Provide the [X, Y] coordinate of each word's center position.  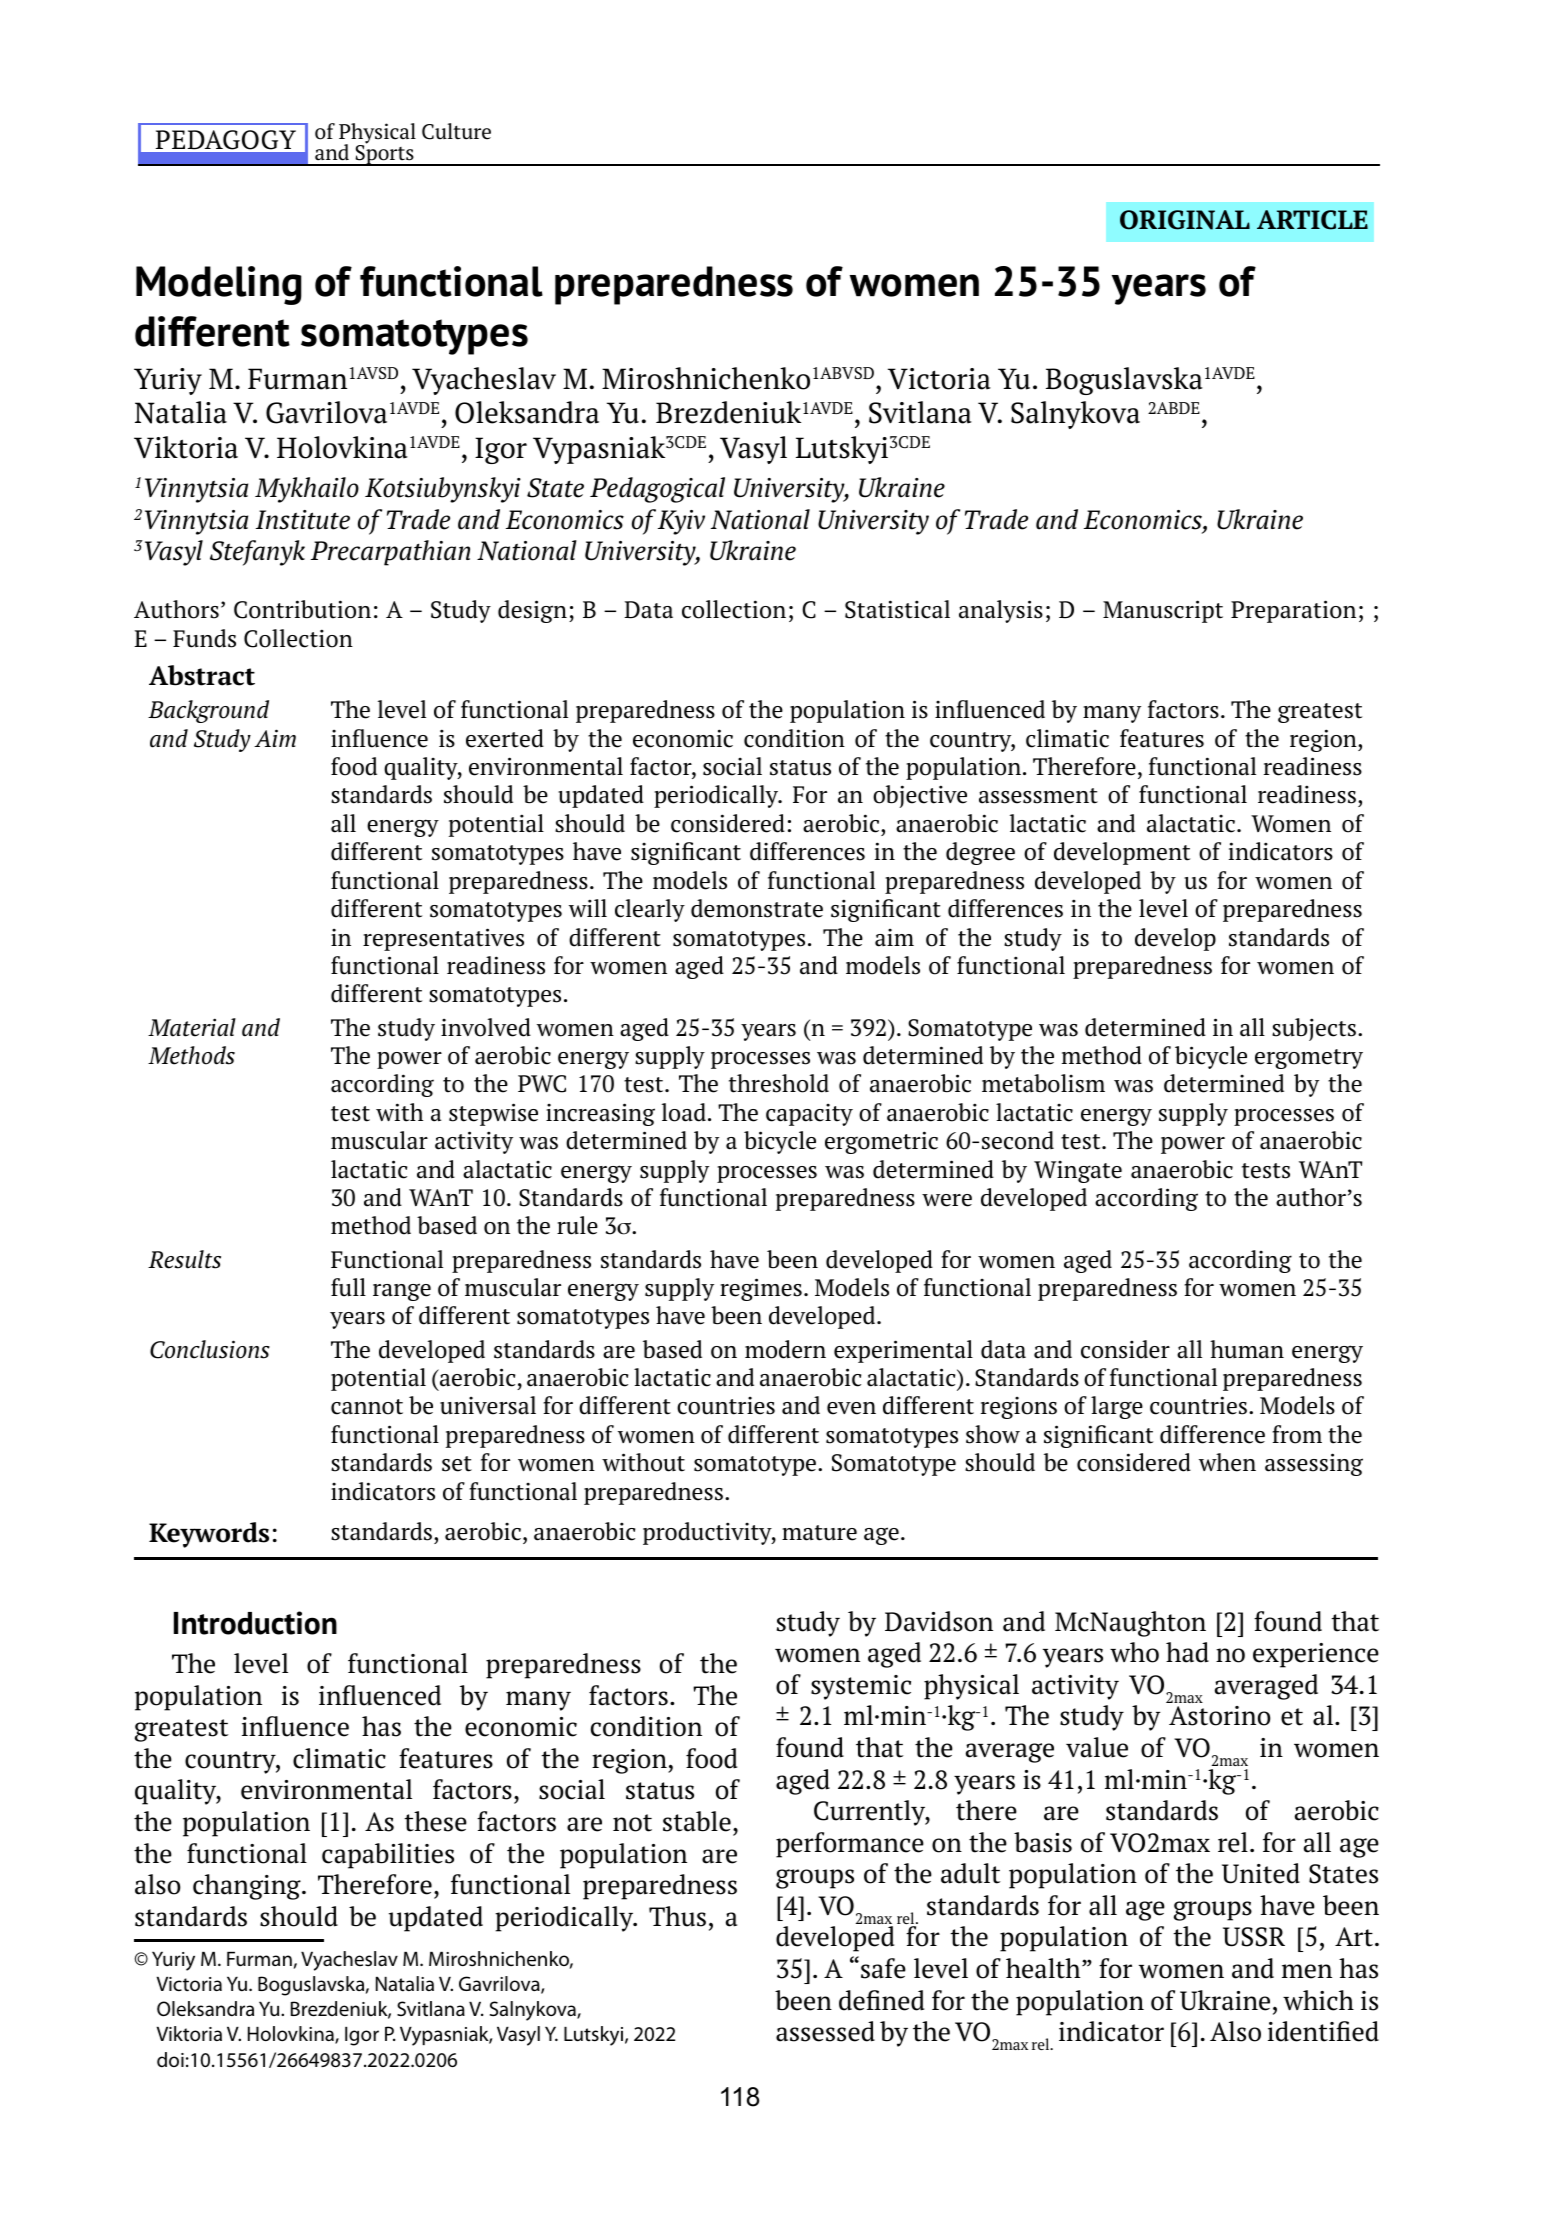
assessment [1038, 796]
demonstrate [757, 908]
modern [785, 1349]
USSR [1254, 1937]
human [1247, 1349]
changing [248, 1887]
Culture [456, 131]
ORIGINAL [1185, 220]
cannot [367, 1407]
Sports [384, 154]
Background [208, 711]
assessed [825, 2031]
